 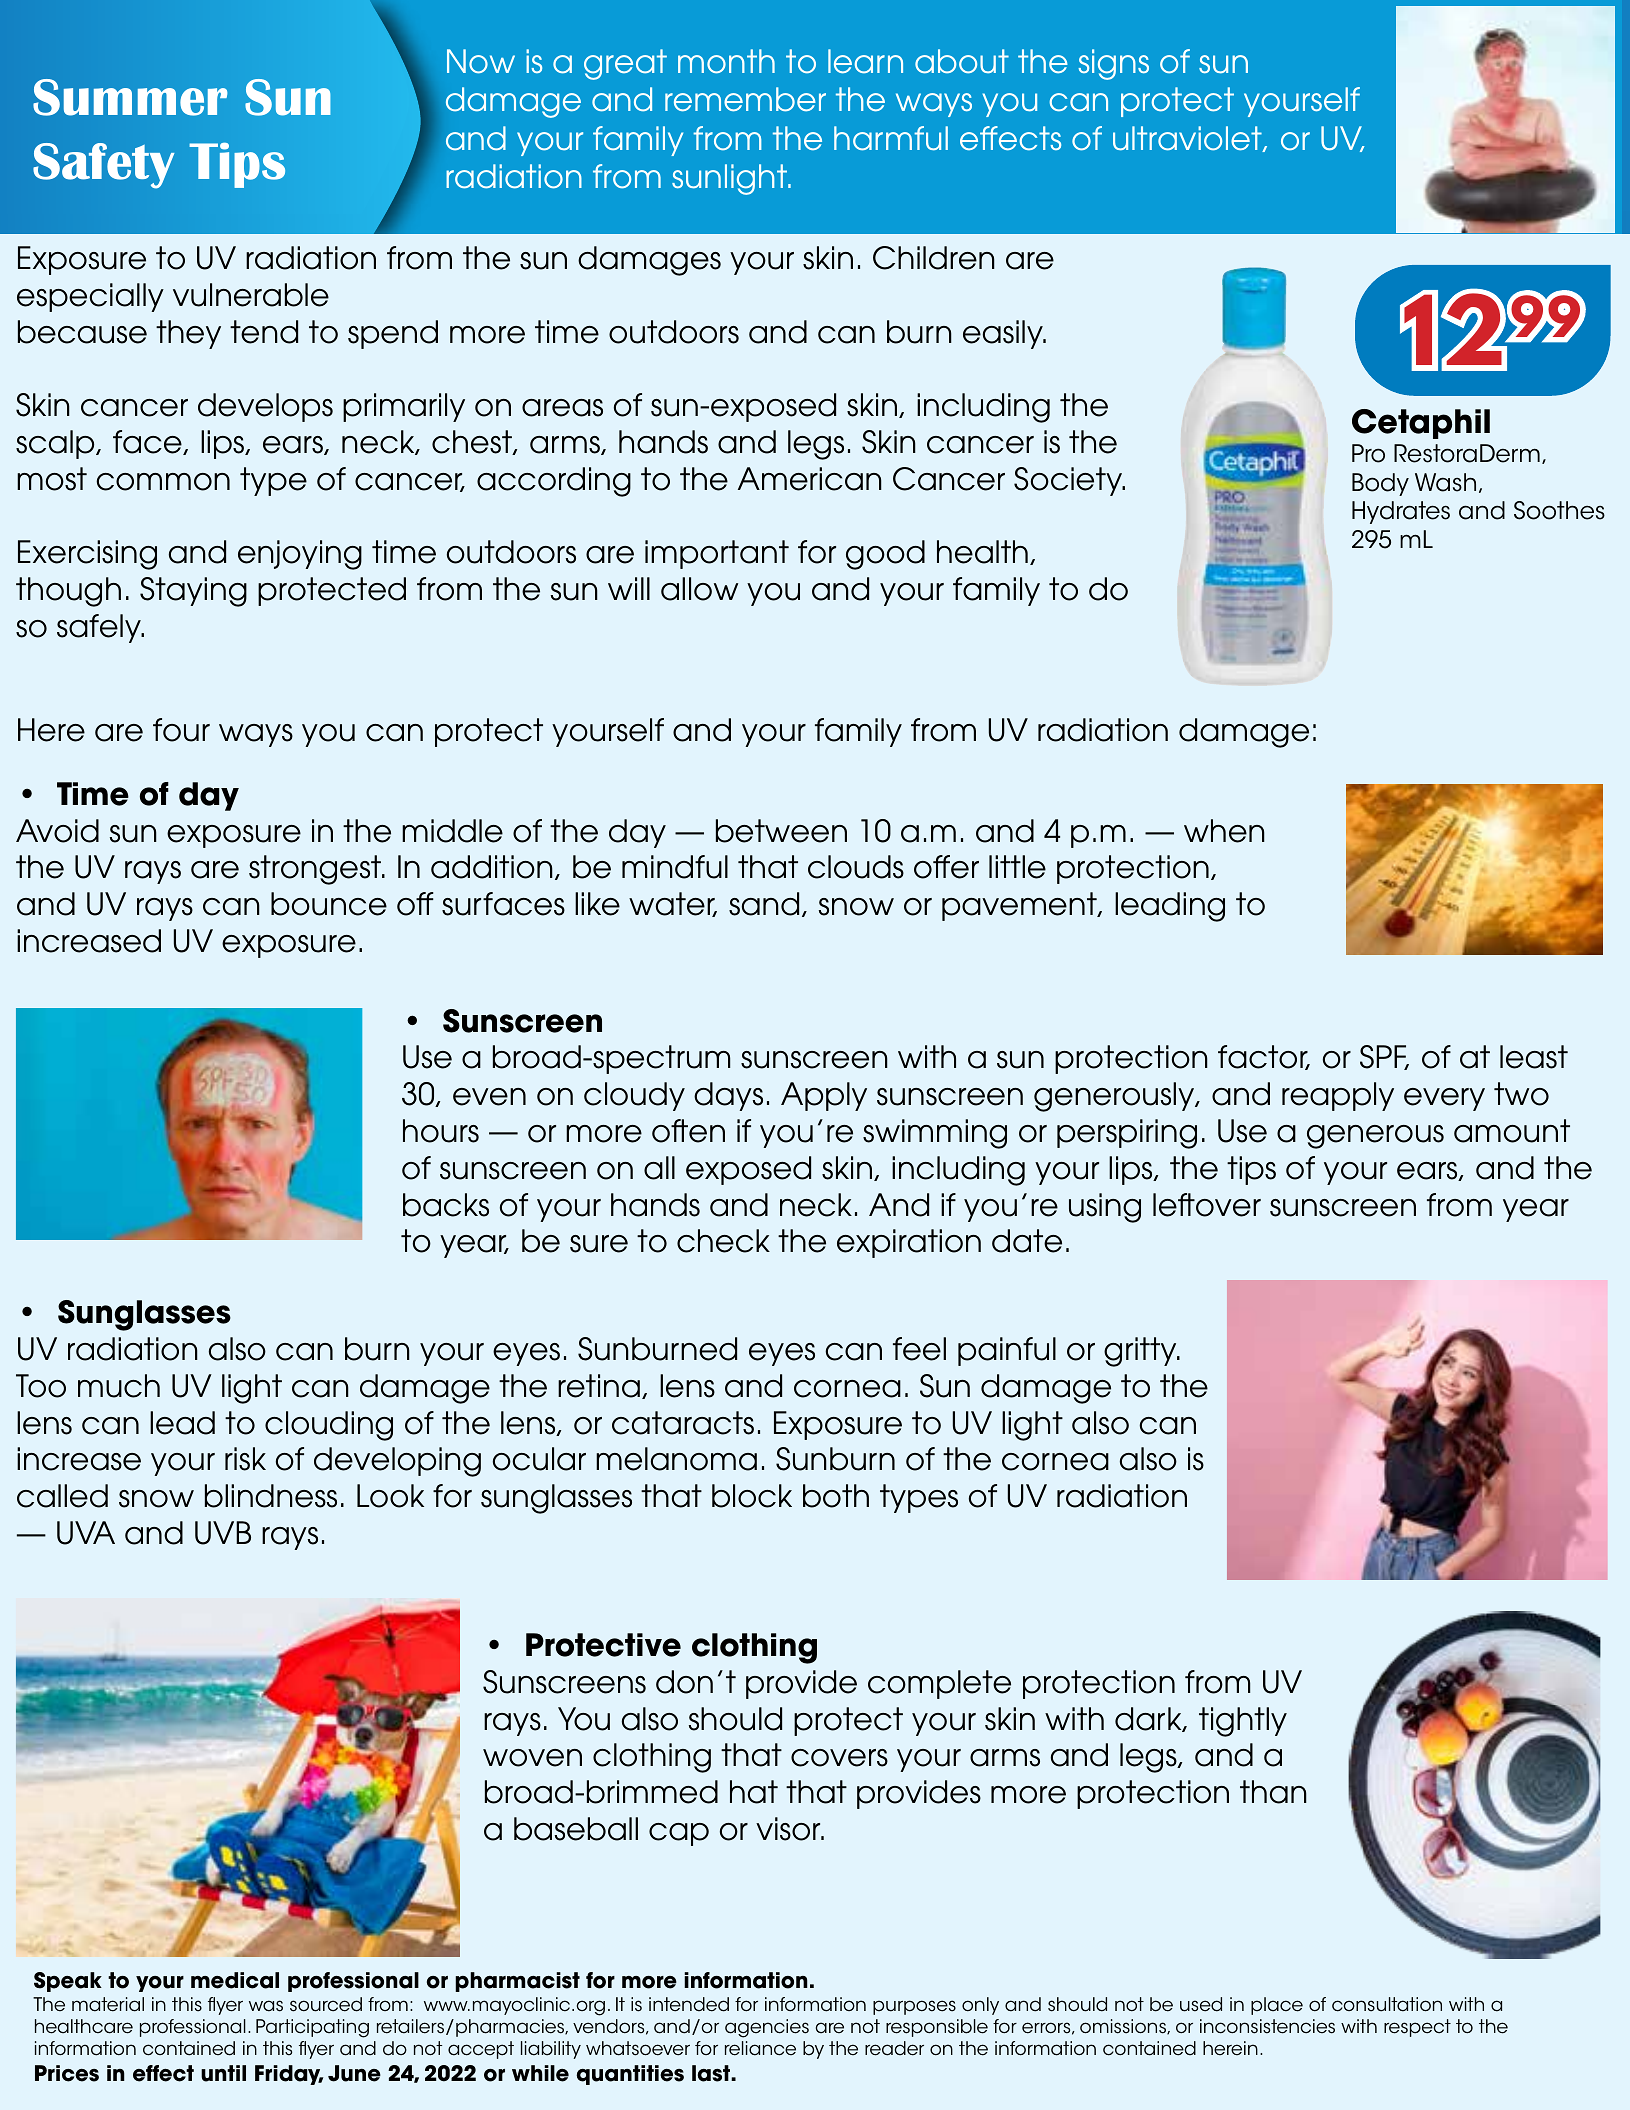 I want to click on Summer, so click(x=130, y=97).
